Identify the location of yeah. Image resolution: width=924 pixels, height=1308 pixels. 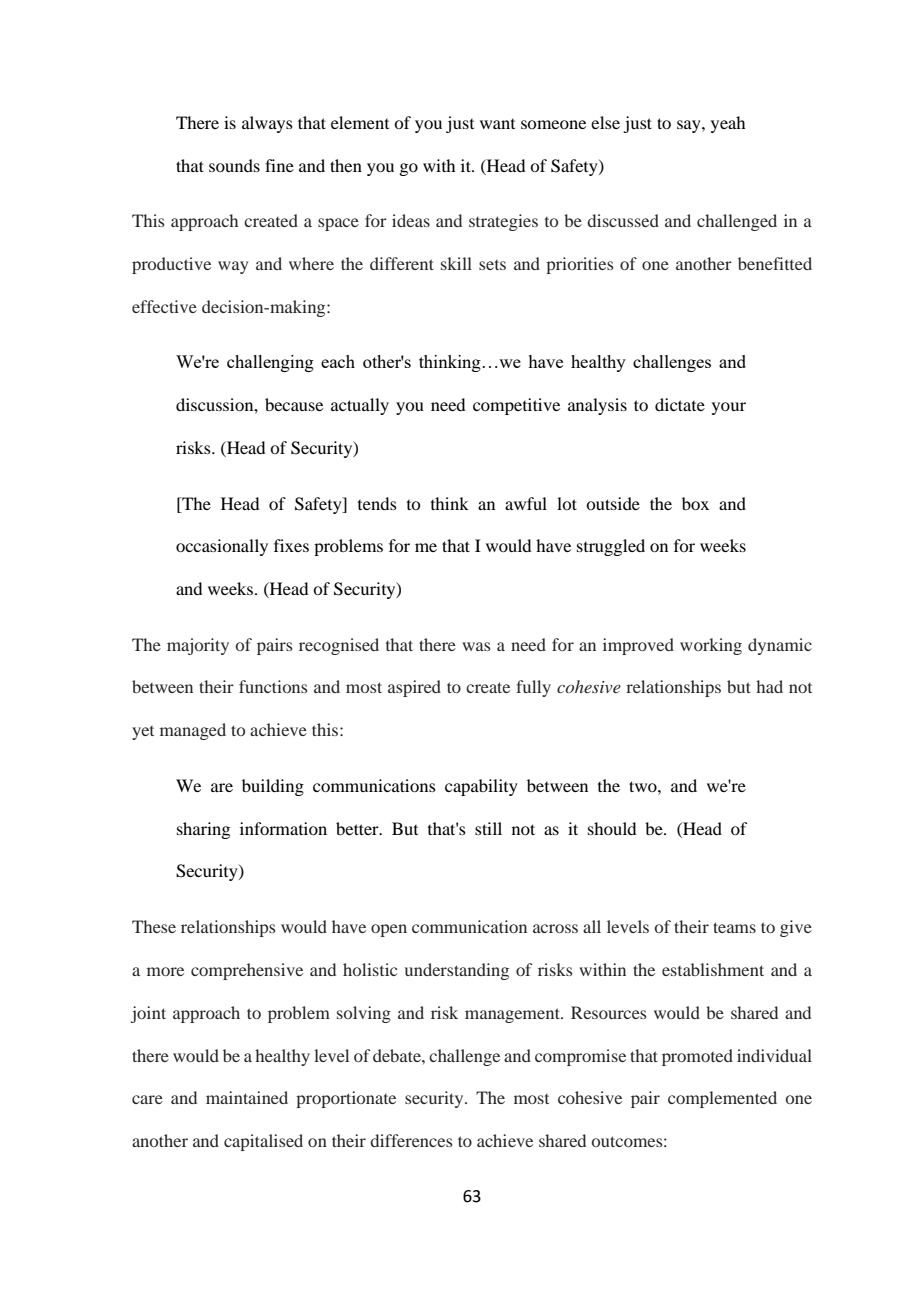
(728, 124).
